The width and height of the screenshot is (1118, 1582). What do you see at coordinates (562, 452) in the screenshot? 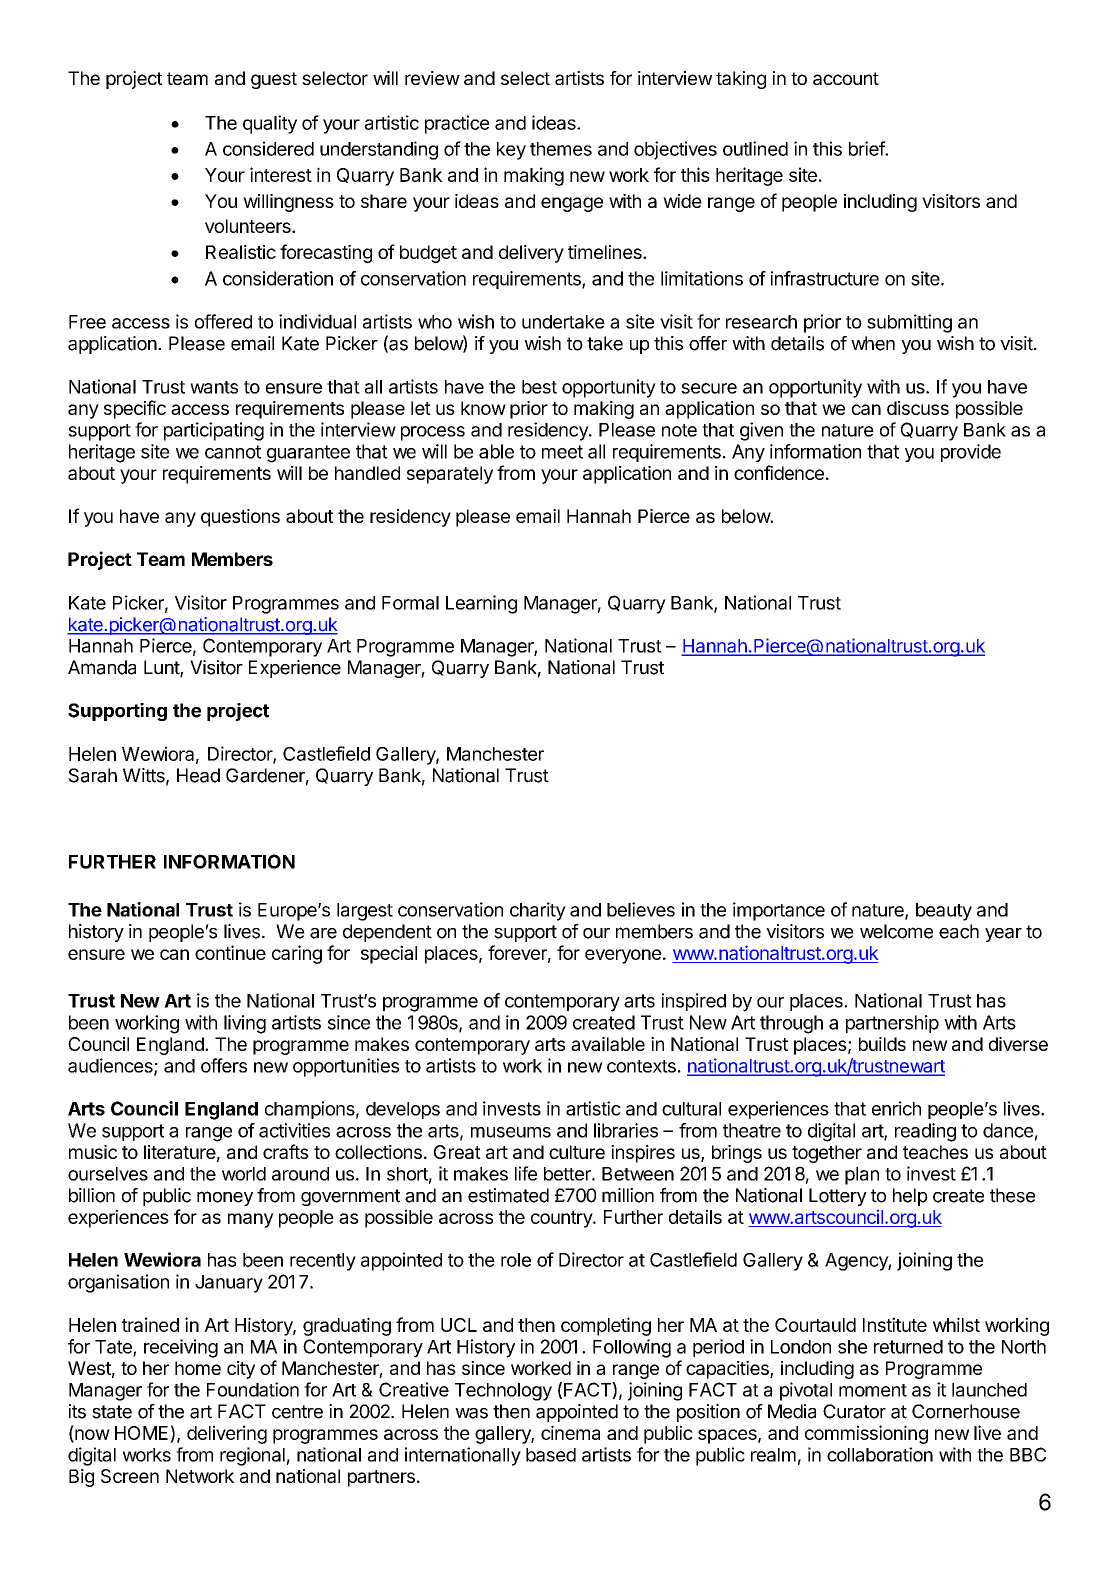
I see `meet` at bounding box center [562, 452].
